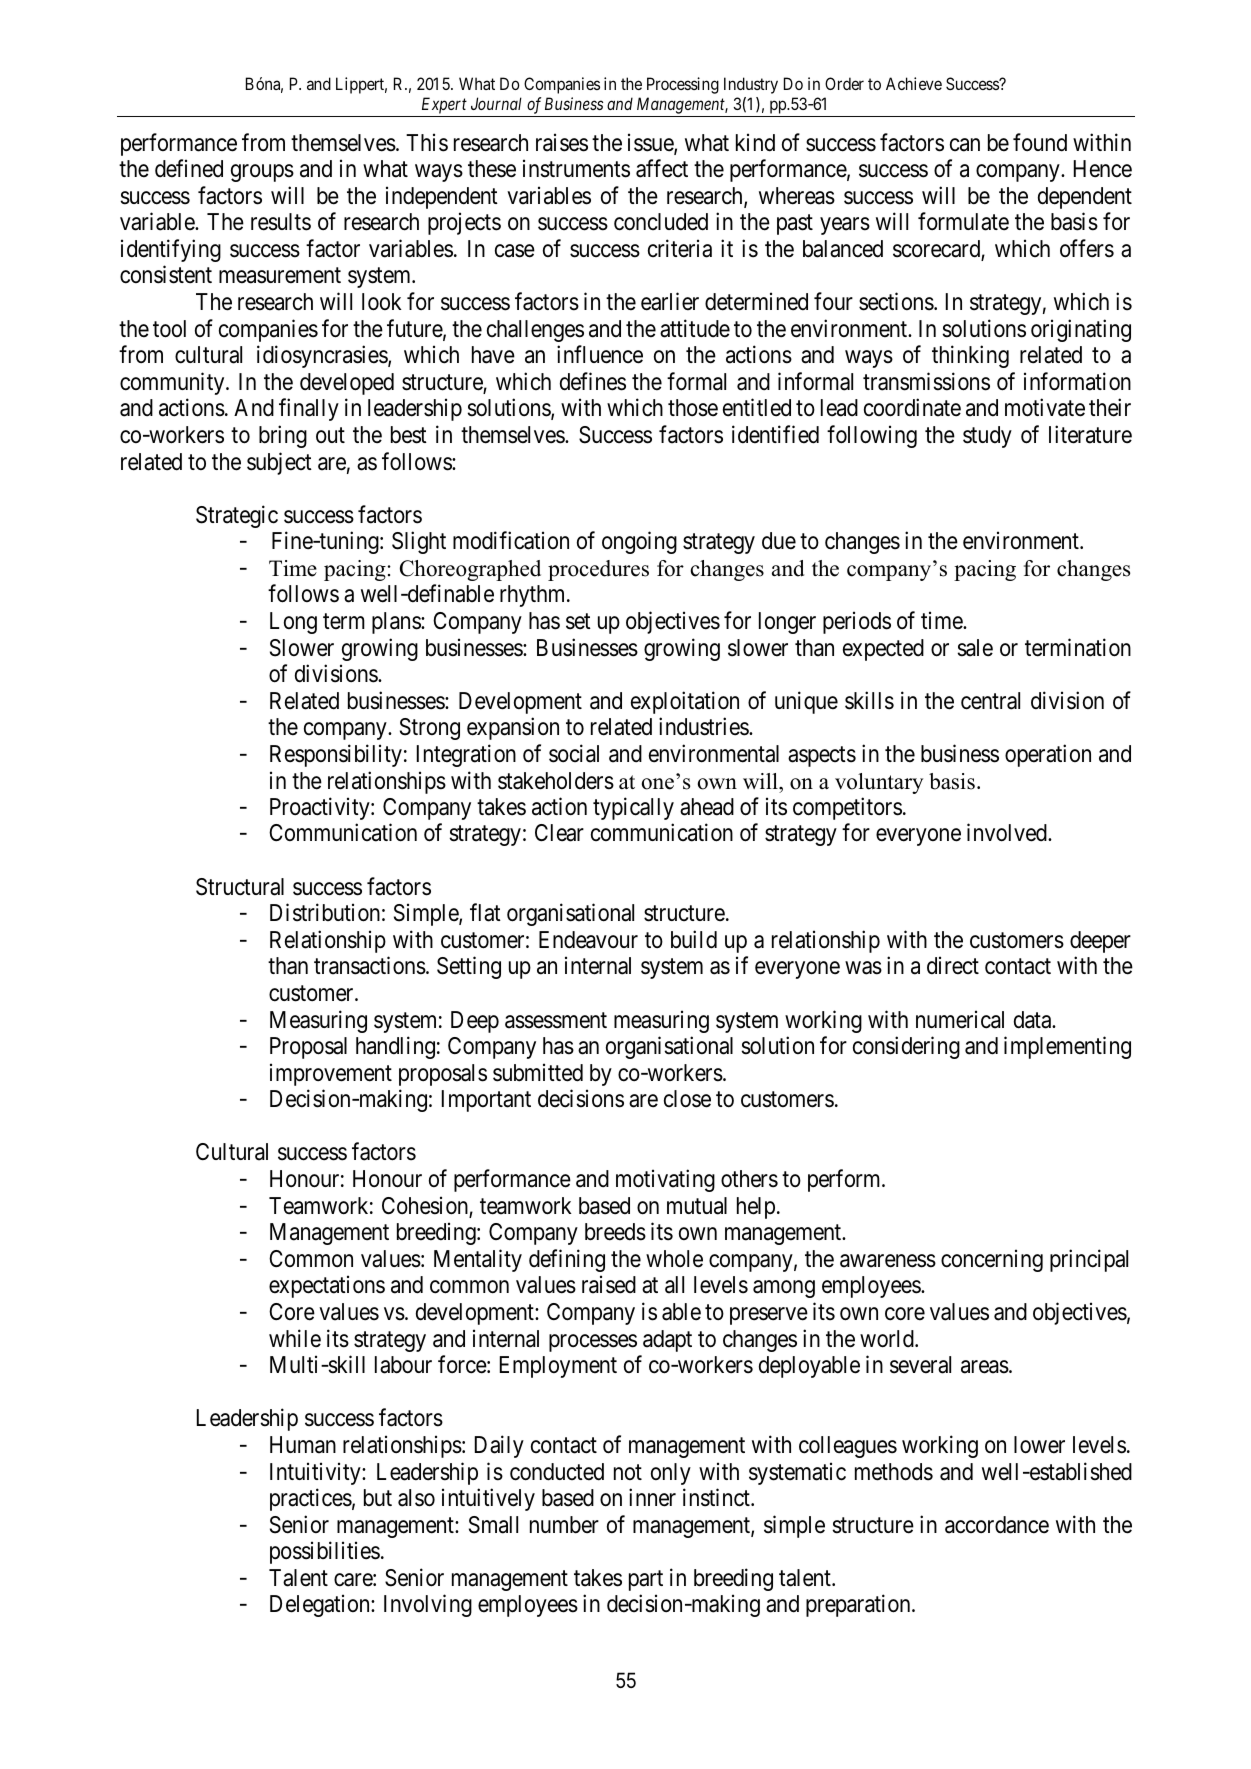  I want to click on can, so click(965, 145).
